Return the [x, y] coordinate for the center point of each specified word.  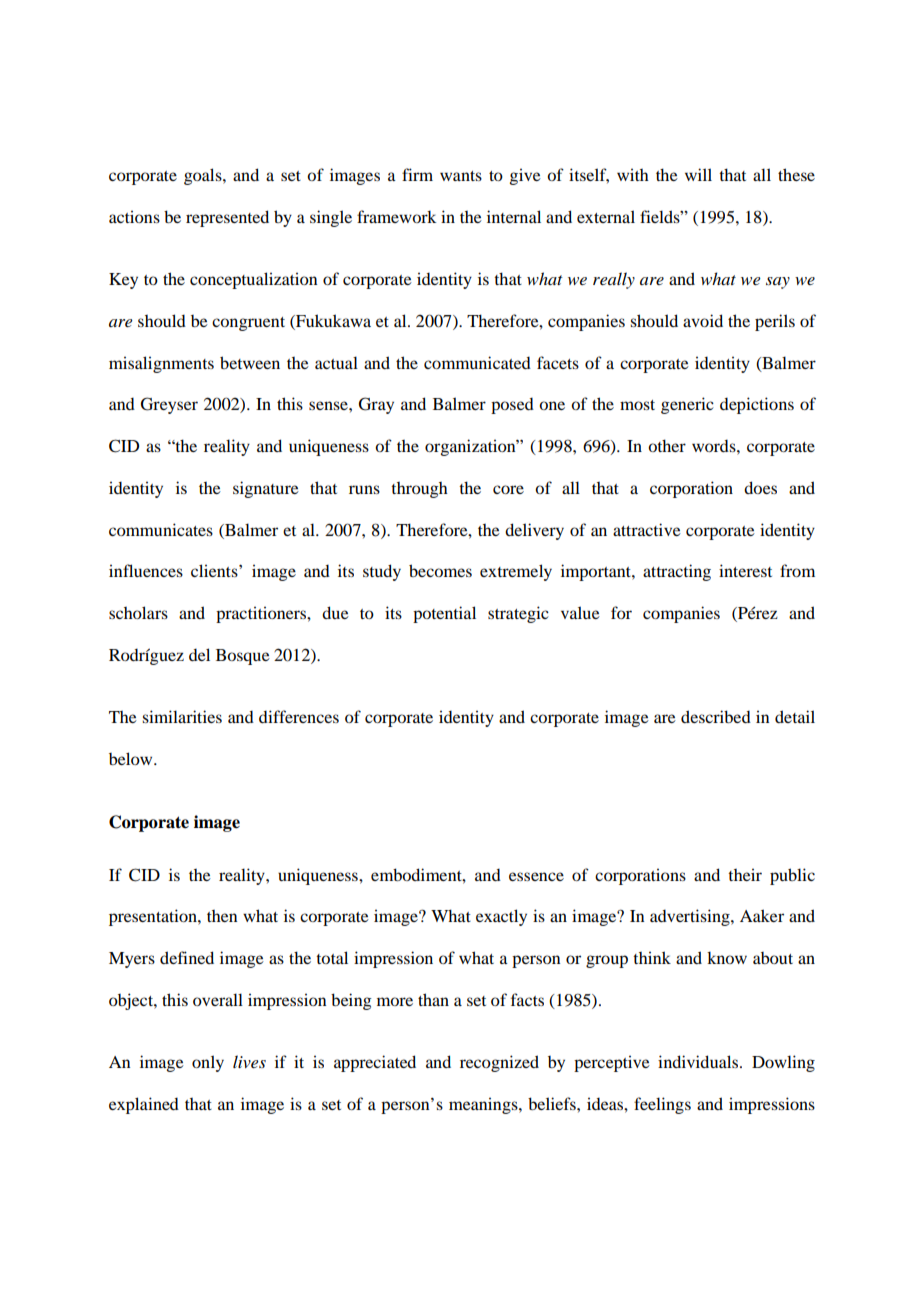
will [698, 174]
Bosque [243, 657]
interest [745, 570]
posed [512, 406]
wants [461, 176]
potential [444, 614]
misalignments [161, 364]
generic [687, 405]
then [222, 916]
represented [227, 218]
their [745, 874]
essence [536, 876]
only [208, 1063]
